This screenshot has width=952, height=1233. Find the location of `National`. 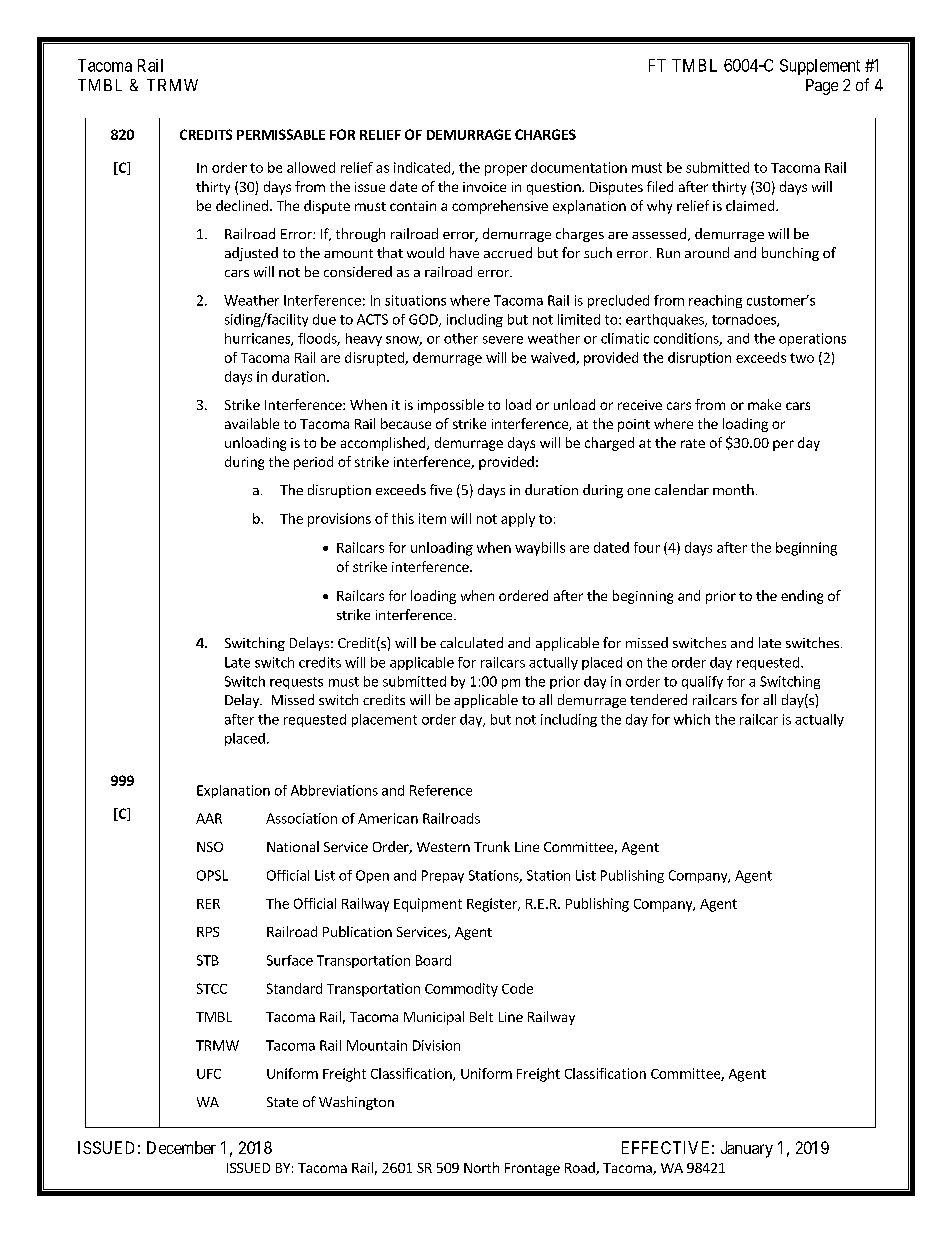

National is located at coordinates (293, 846).
